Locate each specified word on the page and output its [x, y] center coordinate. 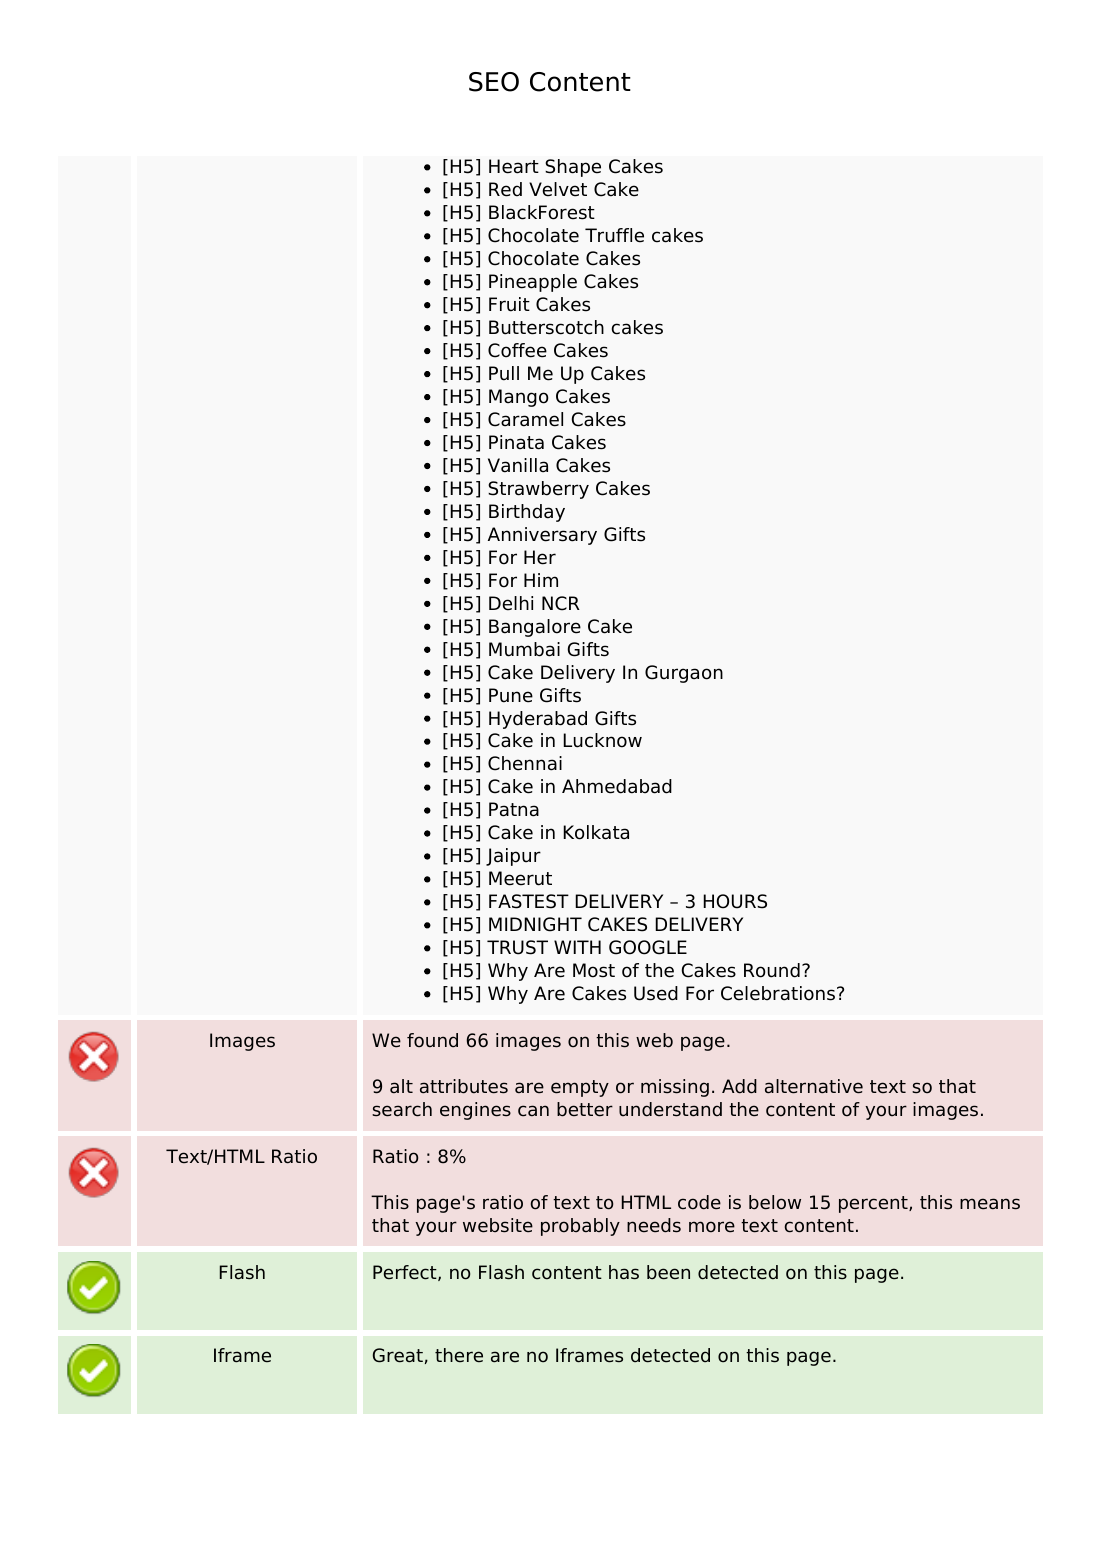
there [459, 1355]
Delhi [511, 603]
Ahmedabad [617, 786]
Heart [514, 166]
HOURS [735, 901]
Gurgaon [684, 674]
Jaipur [513, 857]
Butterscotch [546, 327]
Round [772, 970]
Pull [504, 373]
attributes [464, 1086]
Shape [573, 168]
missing [675, 1088]
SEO [494, 82]
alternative [814, 1086]
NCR [561, 603]
